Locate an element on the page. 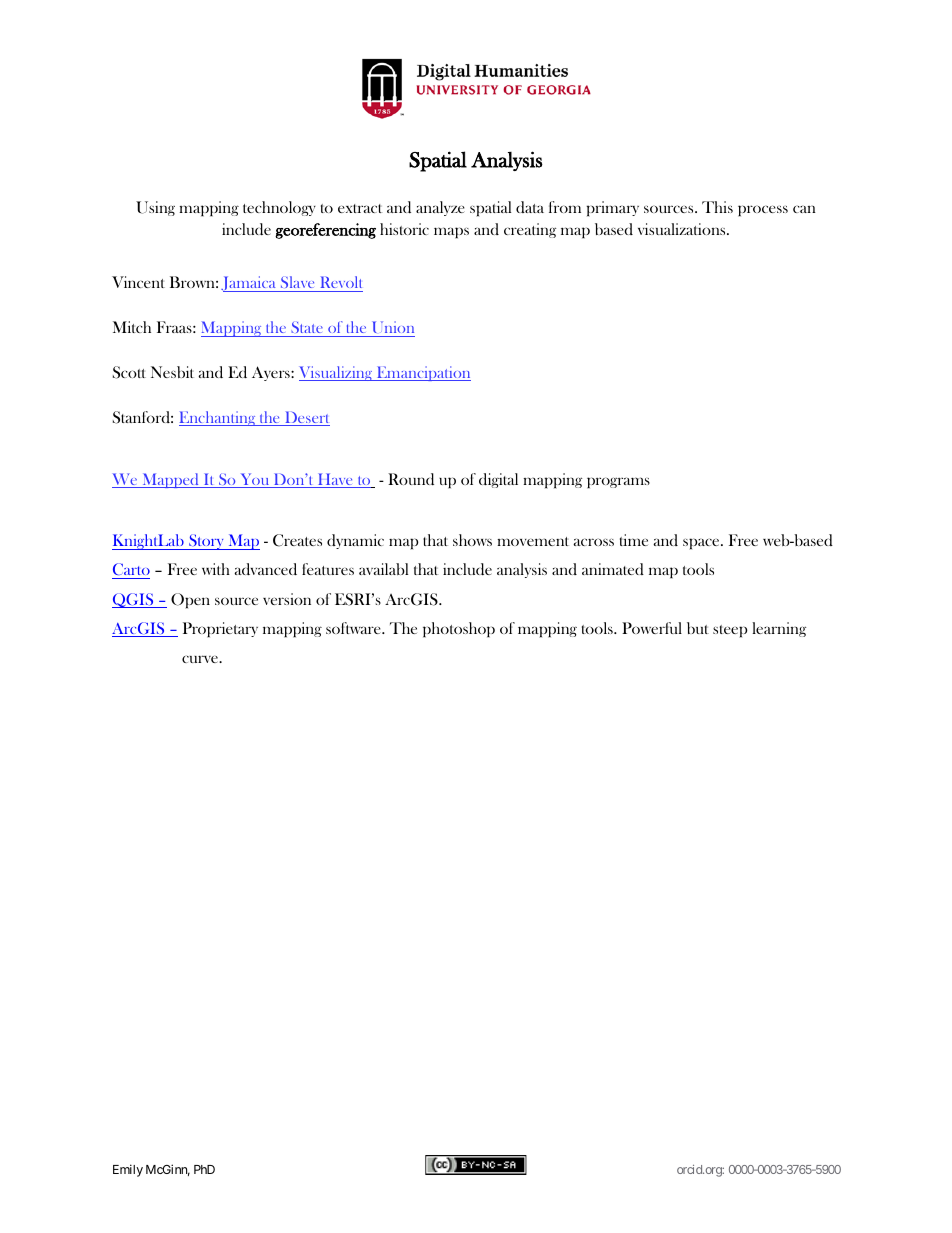 The height and width of the image is (1233, 952). digital is located at coordinates (498, 480).
